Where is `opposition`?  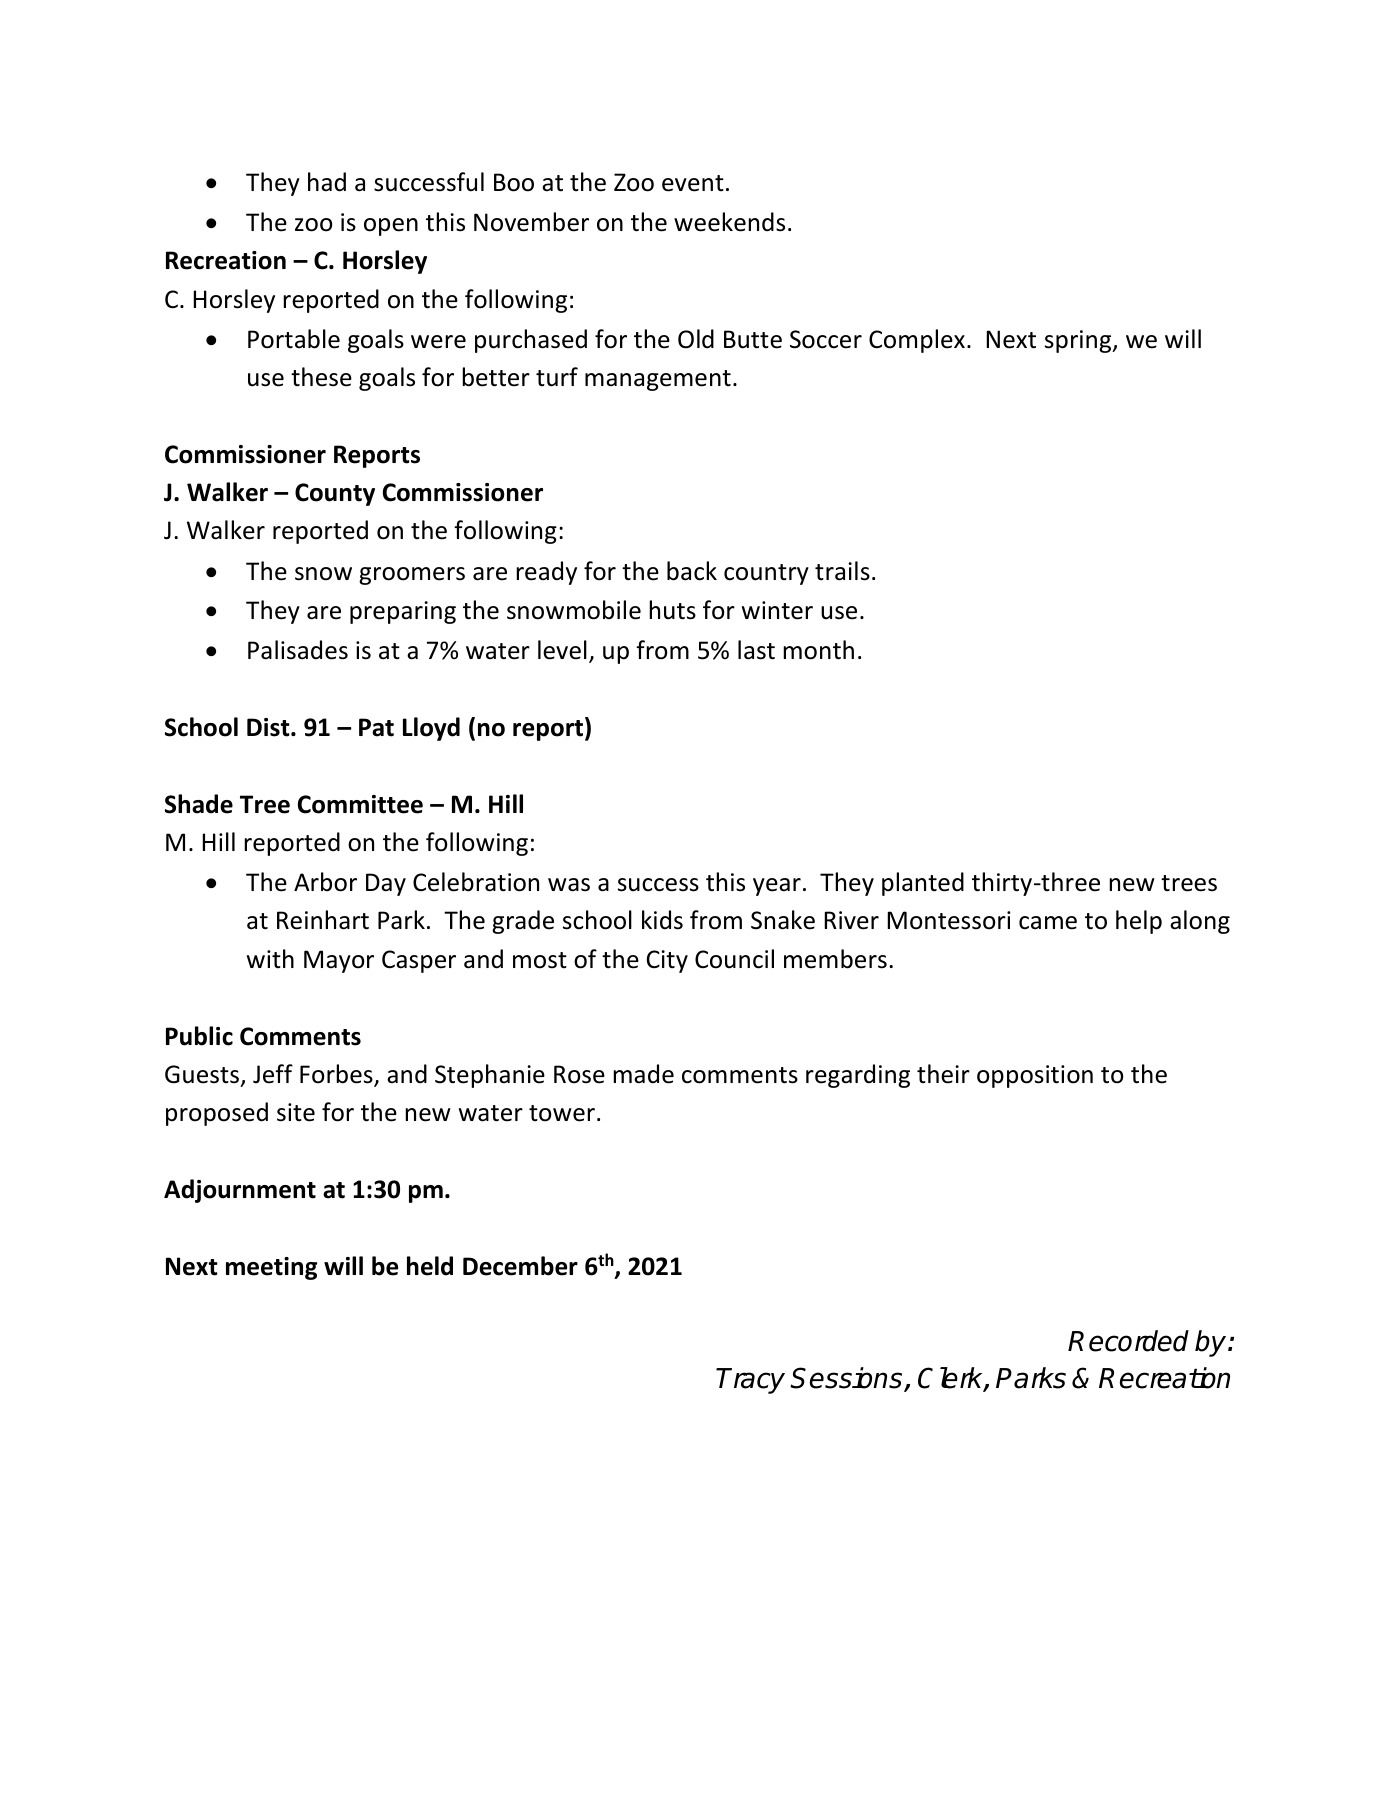
opposition is located at coordinates (1035, 1076).
